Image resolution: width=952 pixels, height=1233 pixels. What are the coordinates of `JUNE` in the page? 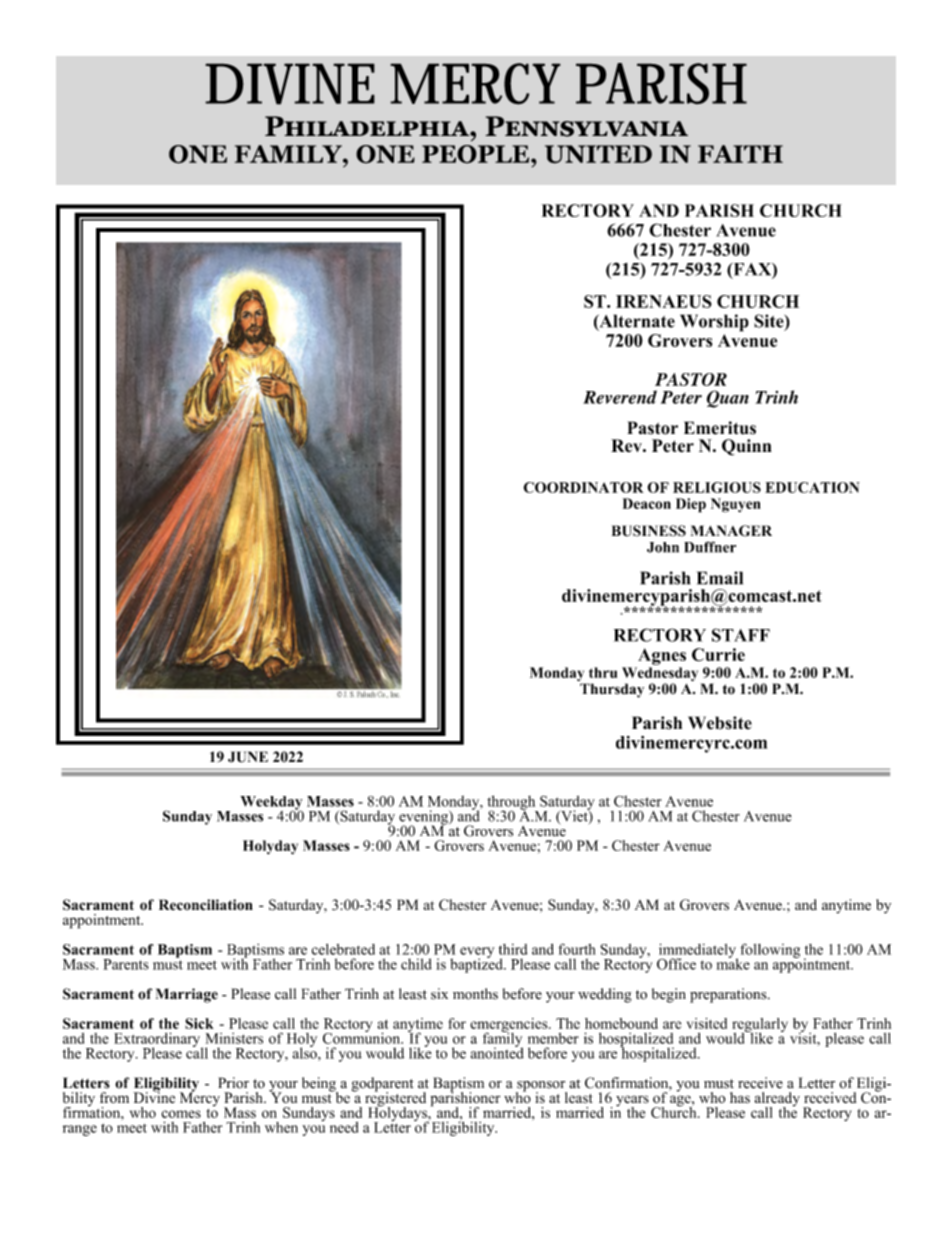 It's located at (248, 757).
